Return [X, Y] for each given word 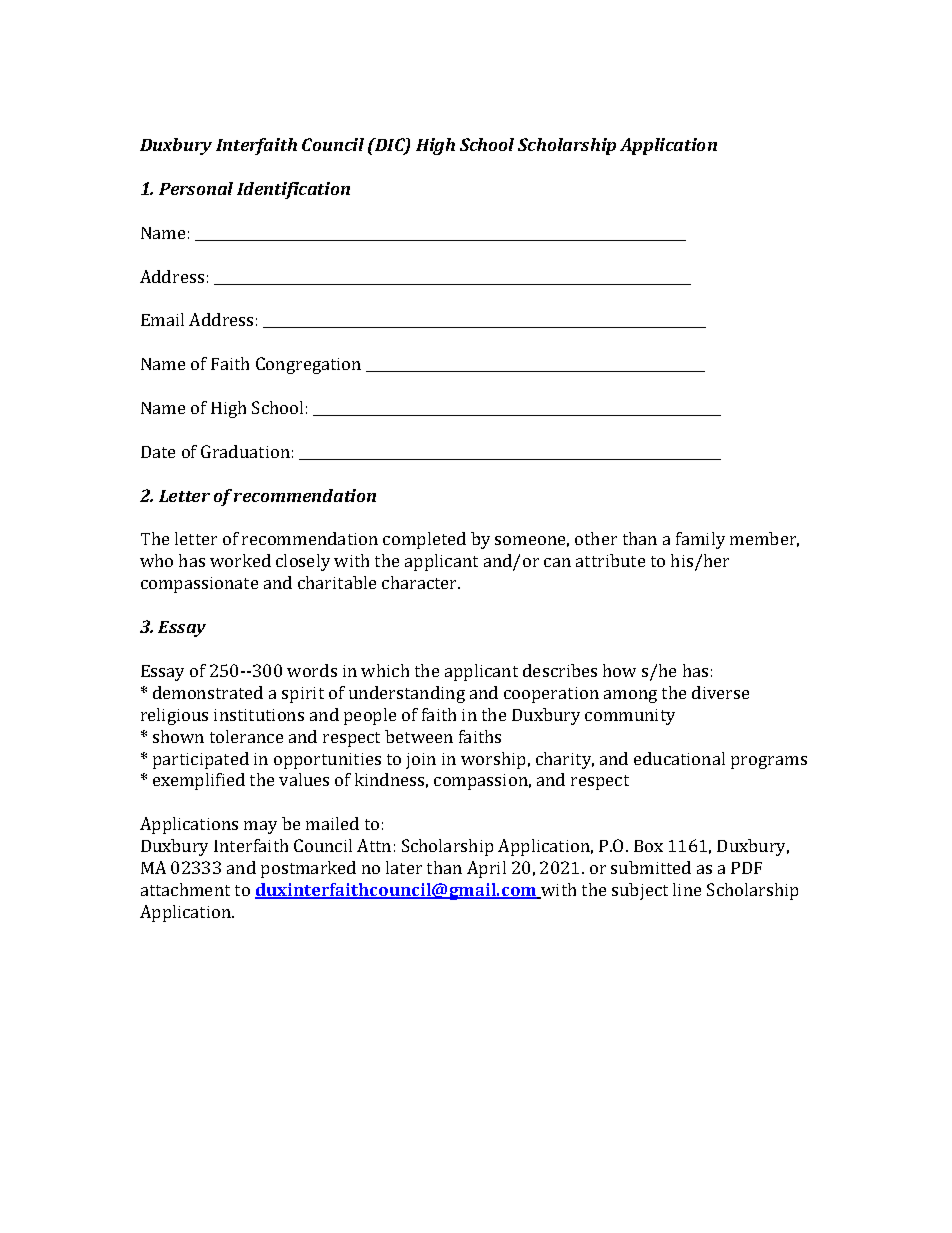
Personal [196, 188]
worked [240, 560]
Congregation [308, 365]
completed [424, 540]
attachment [185, 889]
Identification [293, 190]
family [700, 540]
